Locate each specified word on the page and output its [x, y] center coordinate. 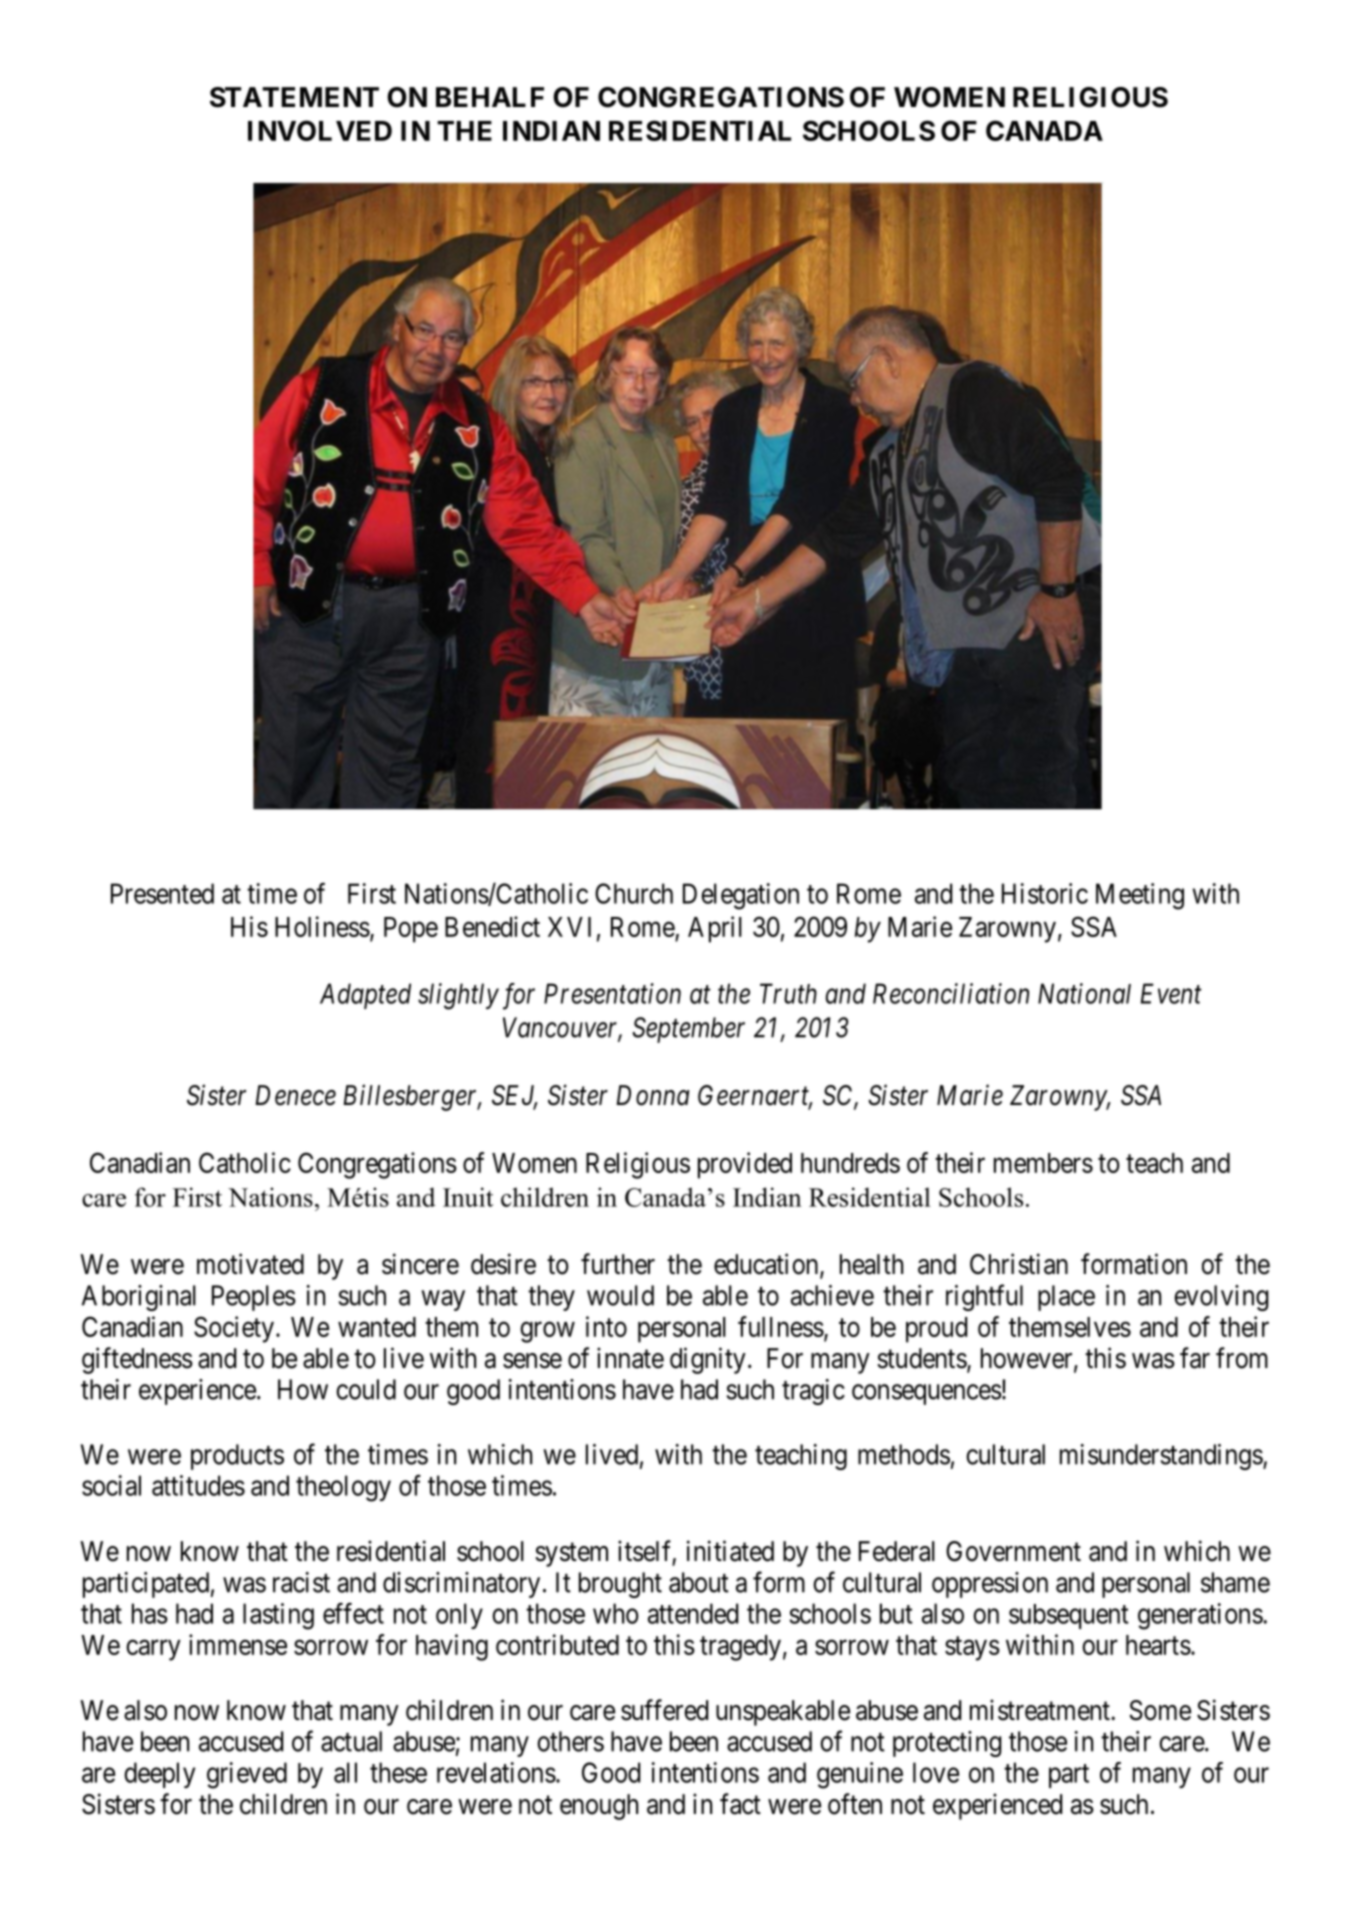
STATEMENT [294, 97]
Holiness [322, 926]
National [1084, 993]
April [715, 929]
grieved [247, 1775]
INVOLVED [320, 130]
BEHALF [490, 97]
